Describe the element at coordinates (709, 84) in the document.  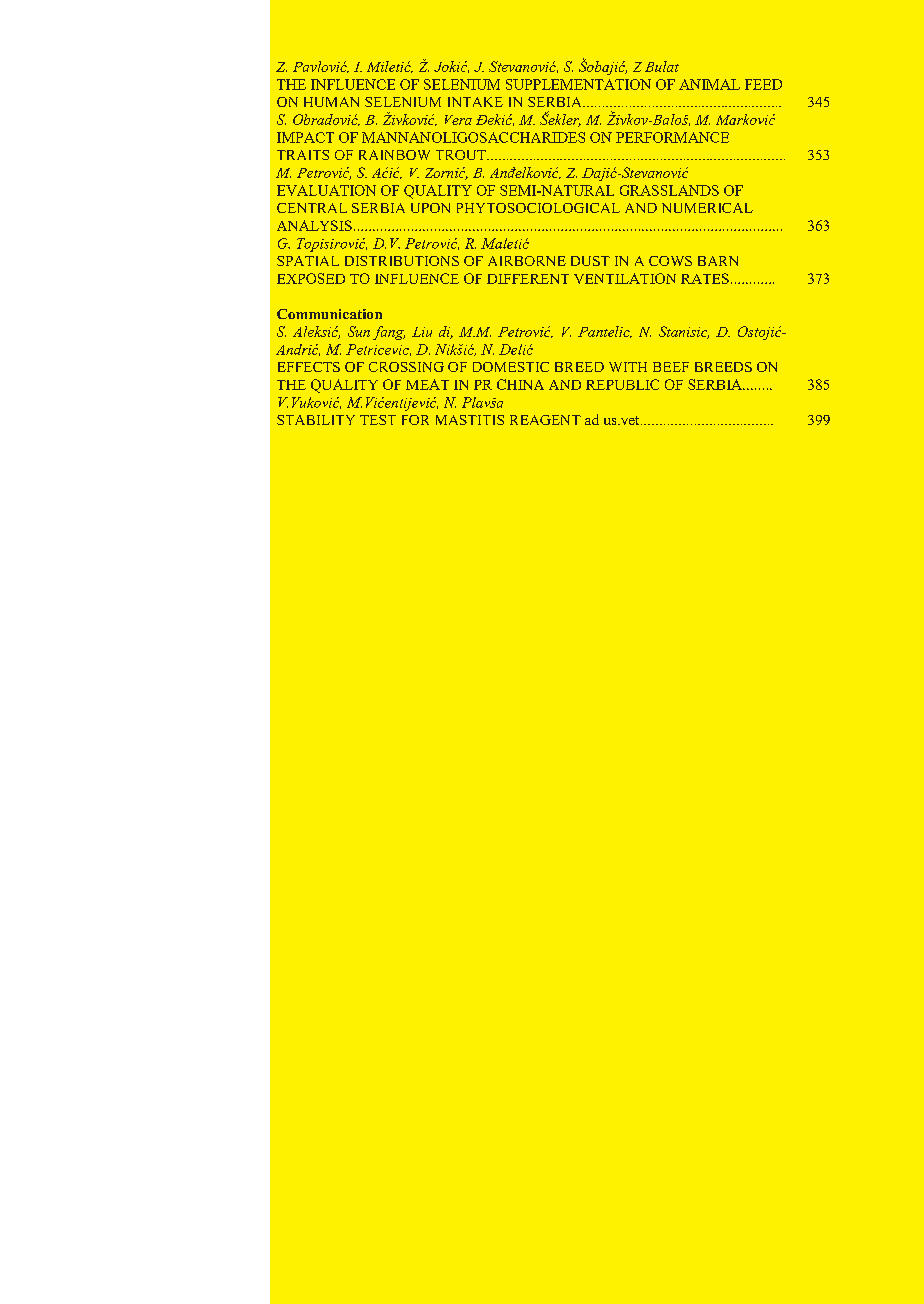
I see `ANIMAL` at that location.
